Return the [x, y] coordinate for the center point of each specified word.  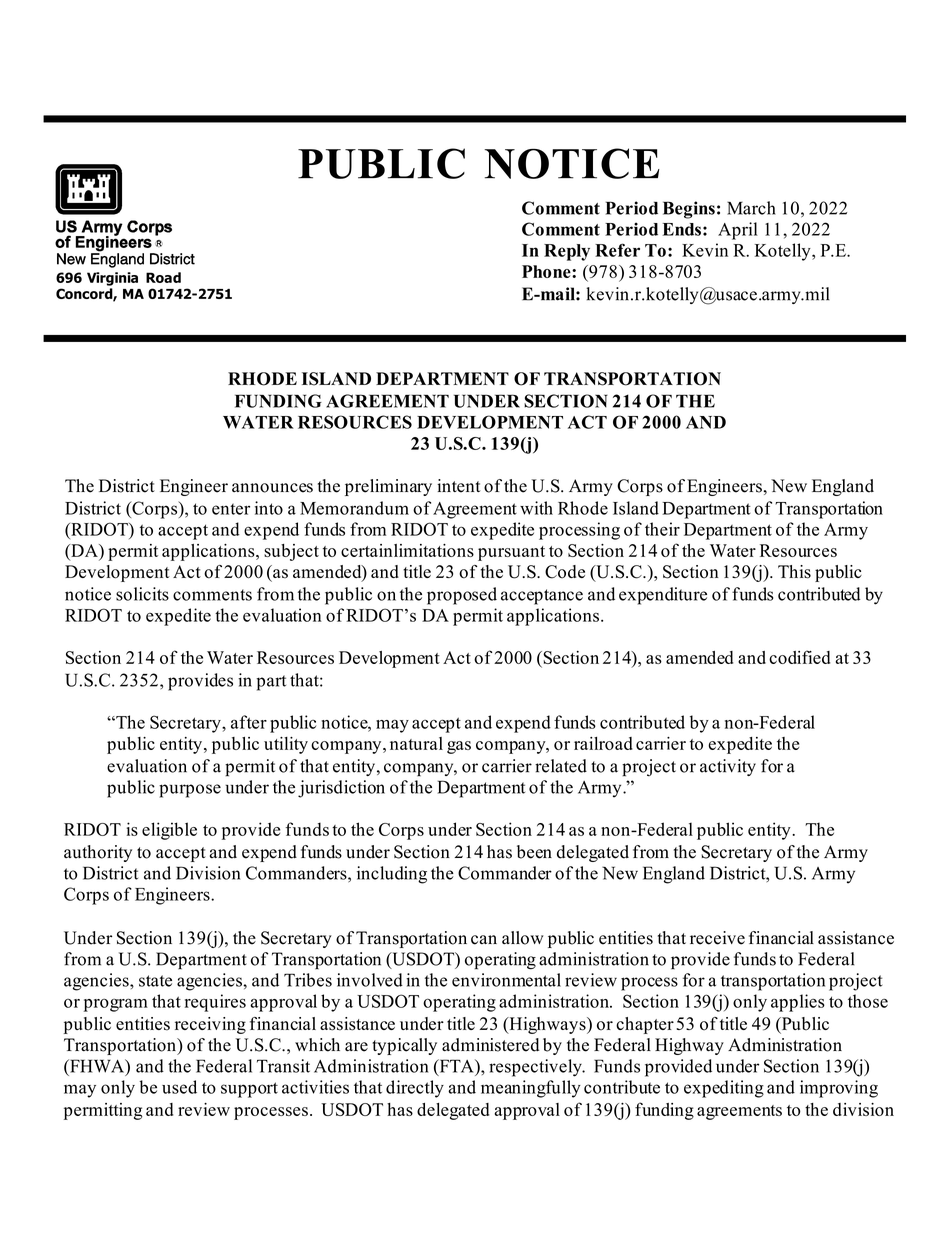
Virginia [112, 279]
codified [799, 657]
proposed [462, 596]
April [738, 231]
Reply [567, 252]
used [179, 1087]
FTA [456, 1067]
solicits [142, 594]
